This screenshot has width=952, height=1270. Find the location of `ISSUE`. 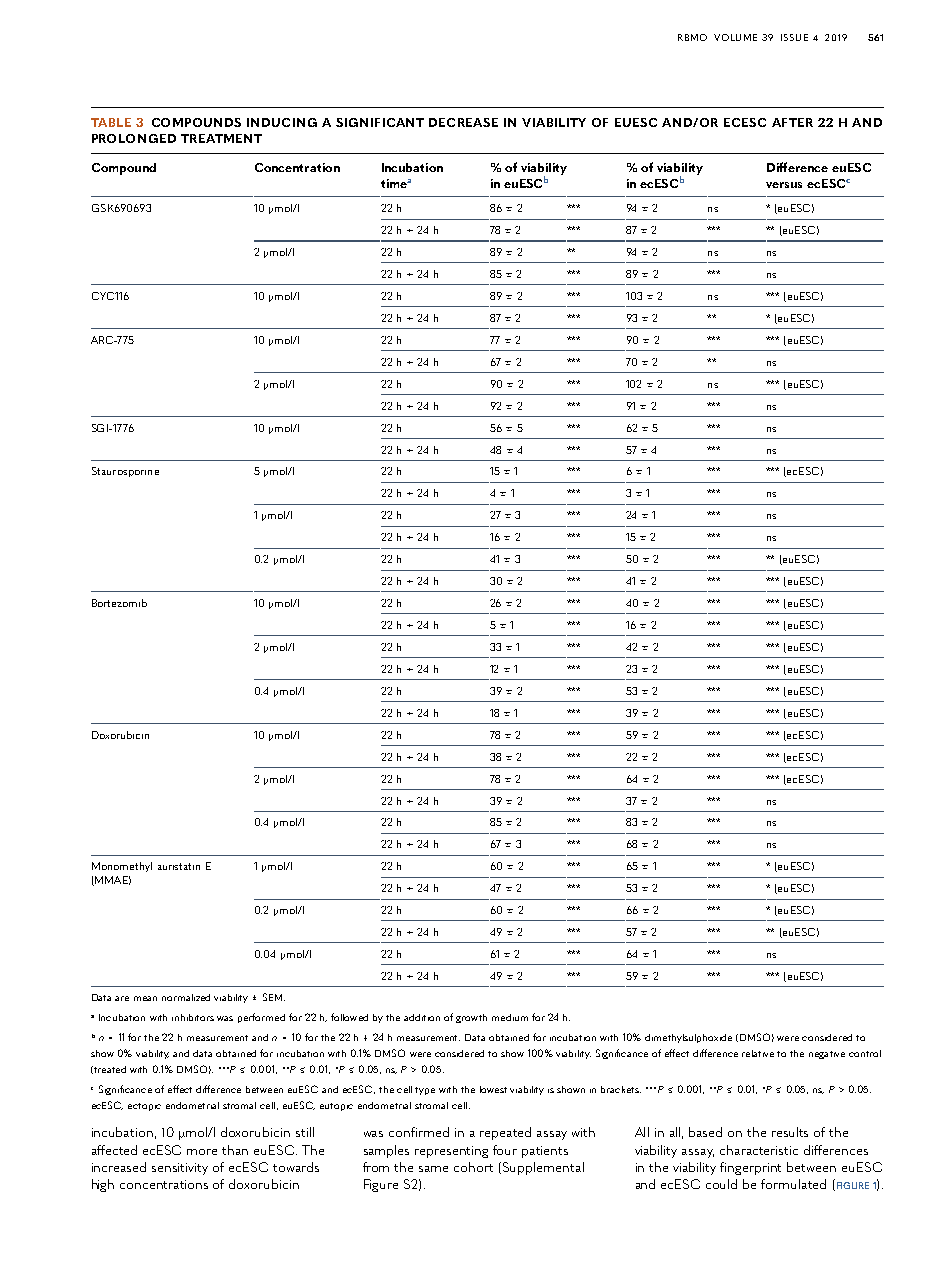

ISSUE is located at coordinates (794, 37).
